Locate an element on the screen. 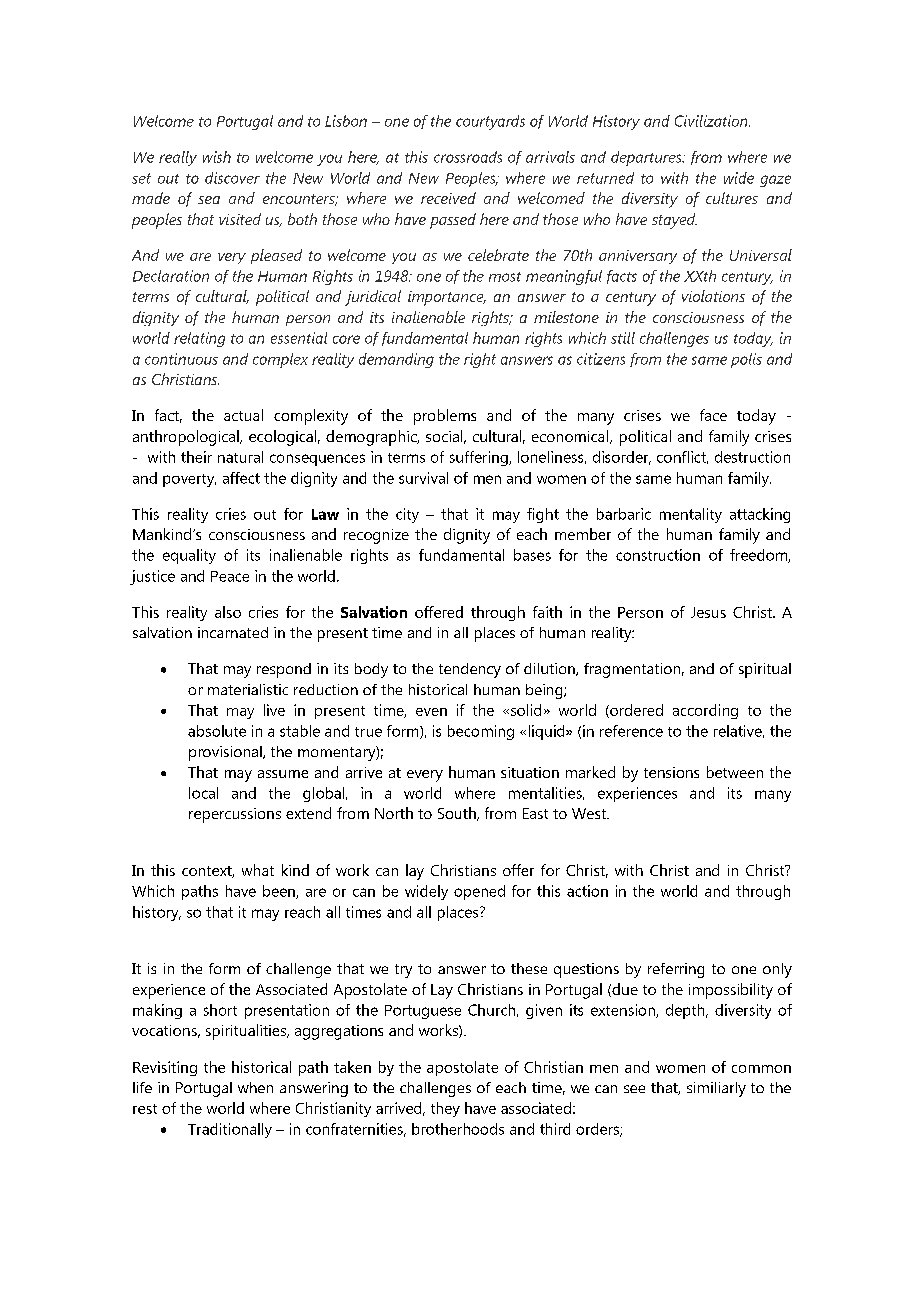  incarnated is located at coordinates (233, 632).
